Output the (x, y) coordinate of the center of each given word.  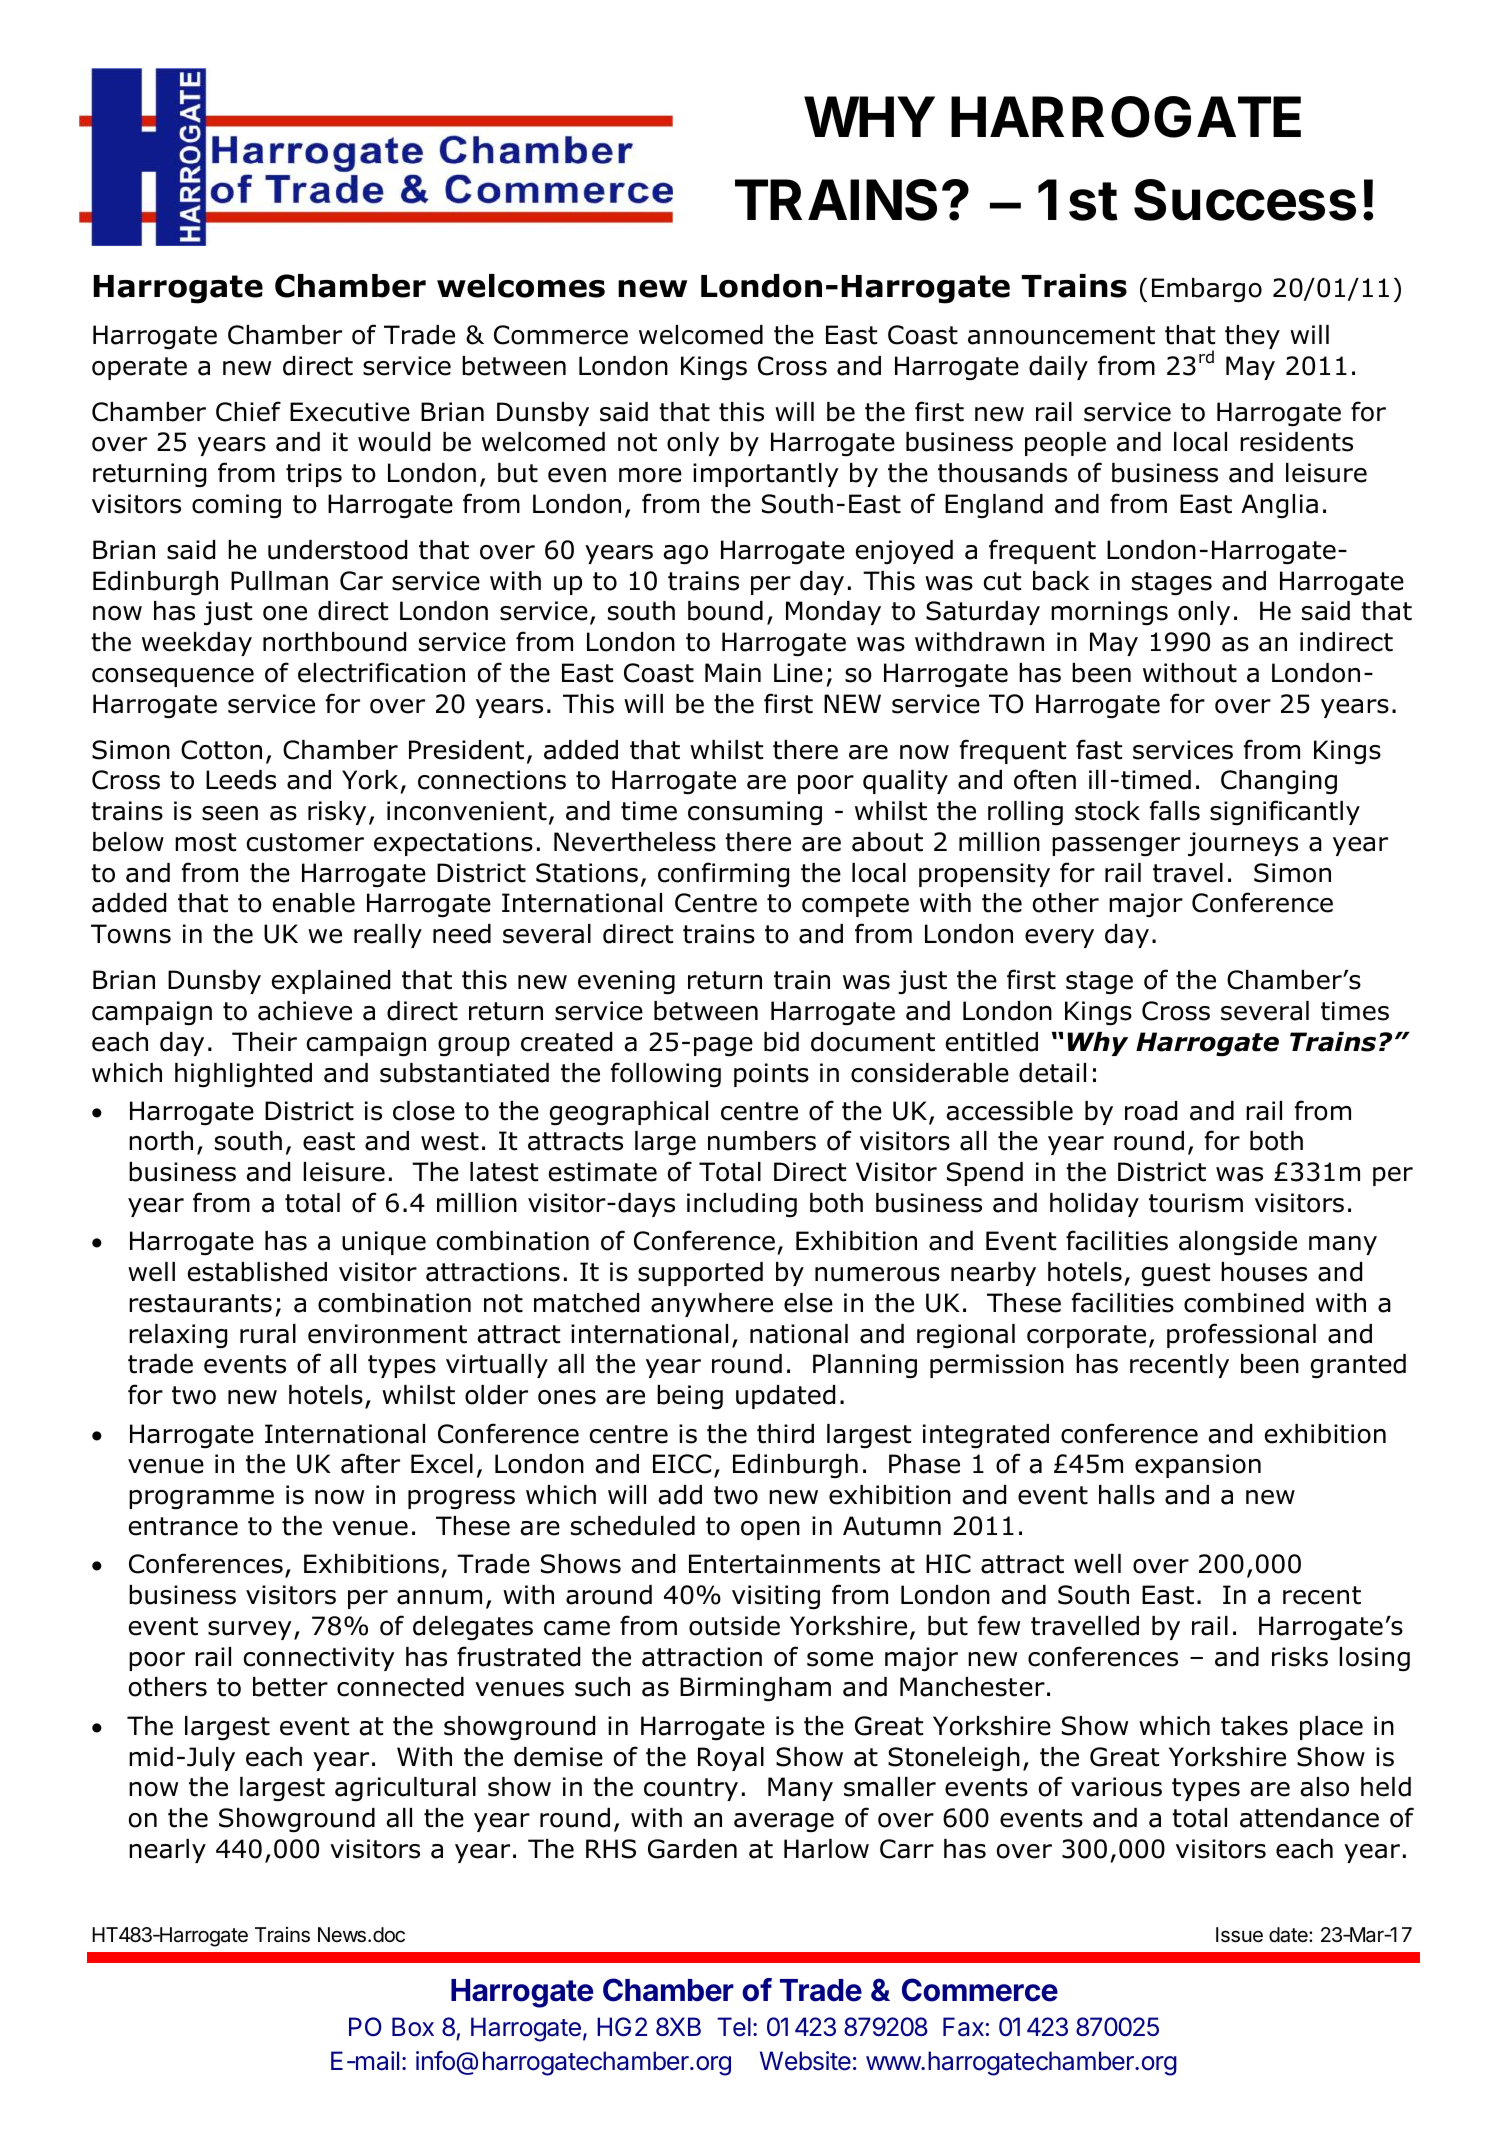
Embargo (1207, 290)
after (370, 1463)
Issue (1239, 1935)
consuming (755, 813)
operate (139, 368)
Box (413, 2027)
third (785, 1434)
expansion (1198, 1466)
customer (305, 842)
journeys (1243, 844)
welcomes (521, 286)
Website (805, 2061)
